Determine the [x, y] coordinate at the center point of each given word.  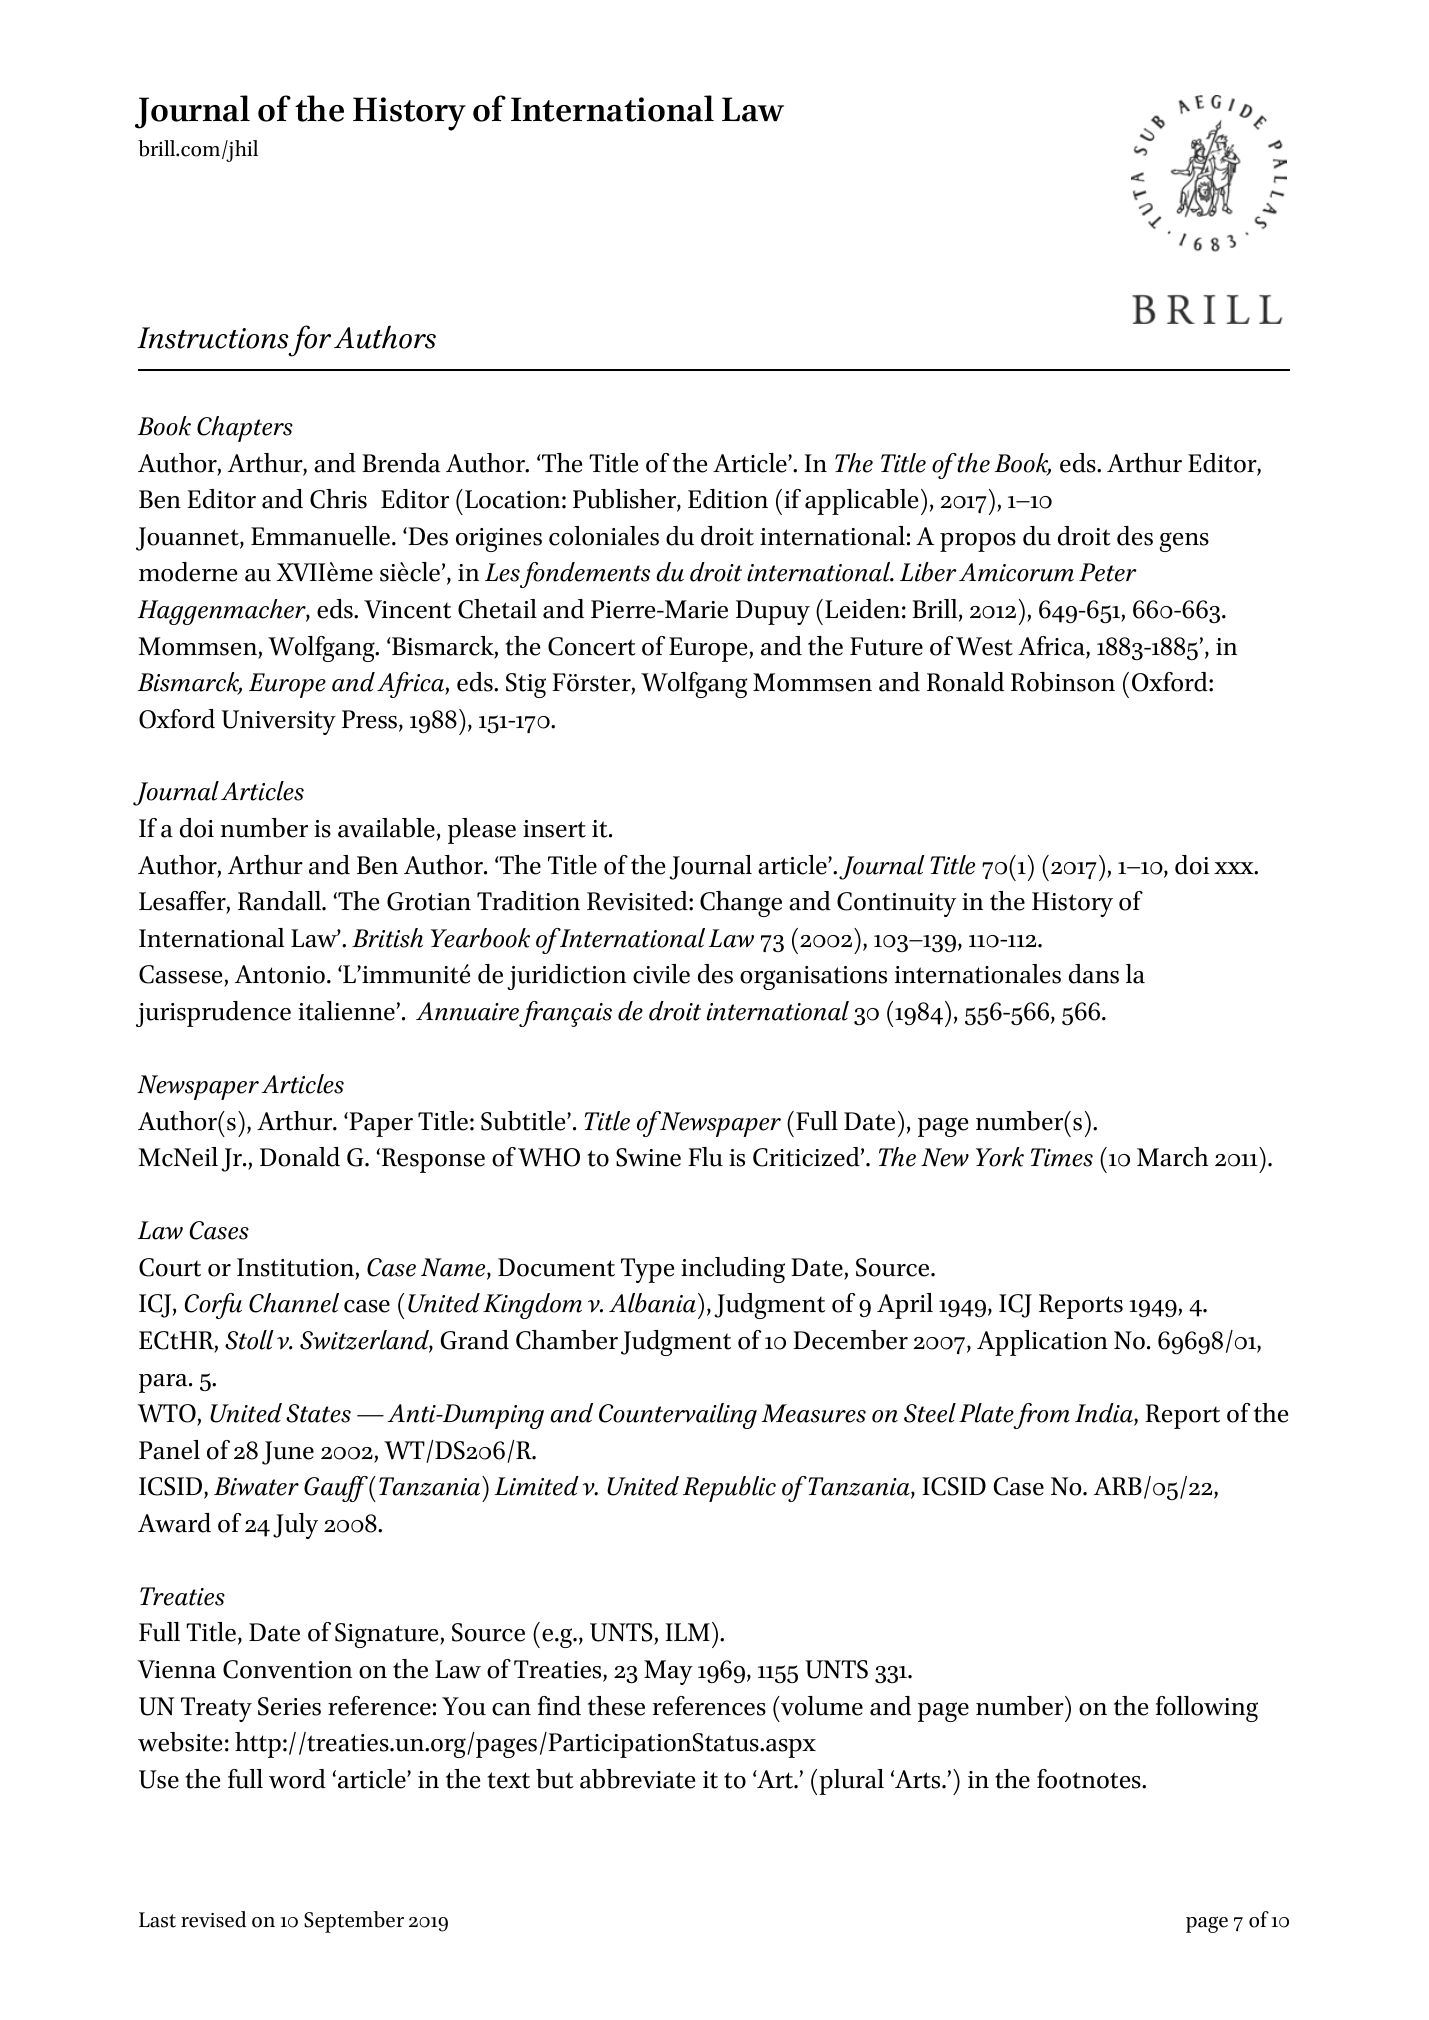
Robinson [1063, 682]
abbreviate [637, 1779]
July [295, 1526]
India [1105, 1414]
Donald [300, 1157]
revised [213, 1919]
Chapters [245, 429]
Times [1062, 1157]
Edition [728, 499]
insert [554, 829]
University [279, 722]
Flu [705, 1157]
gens [1184, 542]
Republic [729, 1489]
